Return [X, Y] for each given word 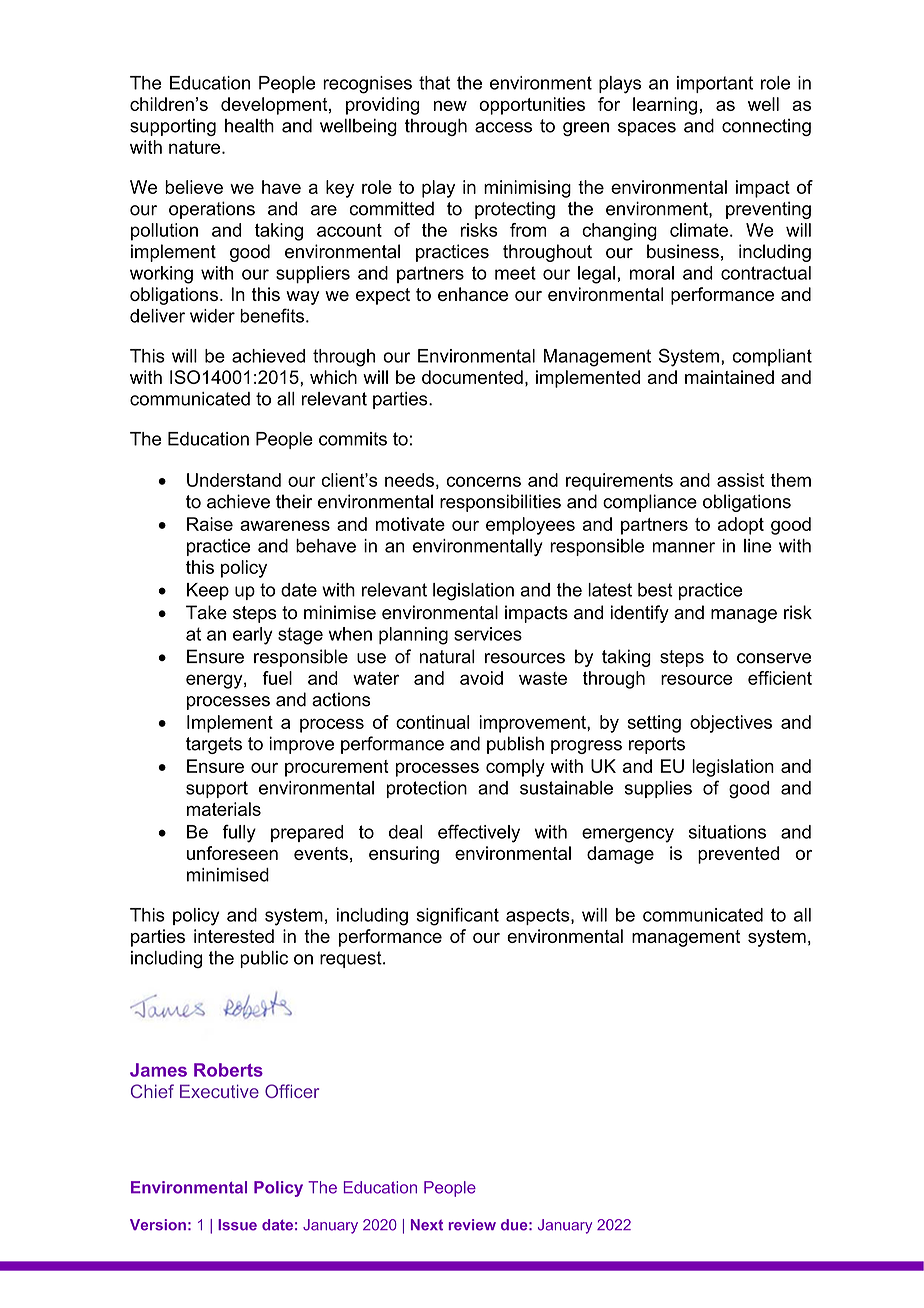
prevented [738, 855]
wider [212, 316]
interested [234, 936]
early [253, 636]
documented [472, 377]
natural [447, 656]
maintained [729, 377]
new [450, 106]
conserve [774, 658]
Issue [237, 1225]
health [249, 126]
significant [458, 916]
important [715, 84]
